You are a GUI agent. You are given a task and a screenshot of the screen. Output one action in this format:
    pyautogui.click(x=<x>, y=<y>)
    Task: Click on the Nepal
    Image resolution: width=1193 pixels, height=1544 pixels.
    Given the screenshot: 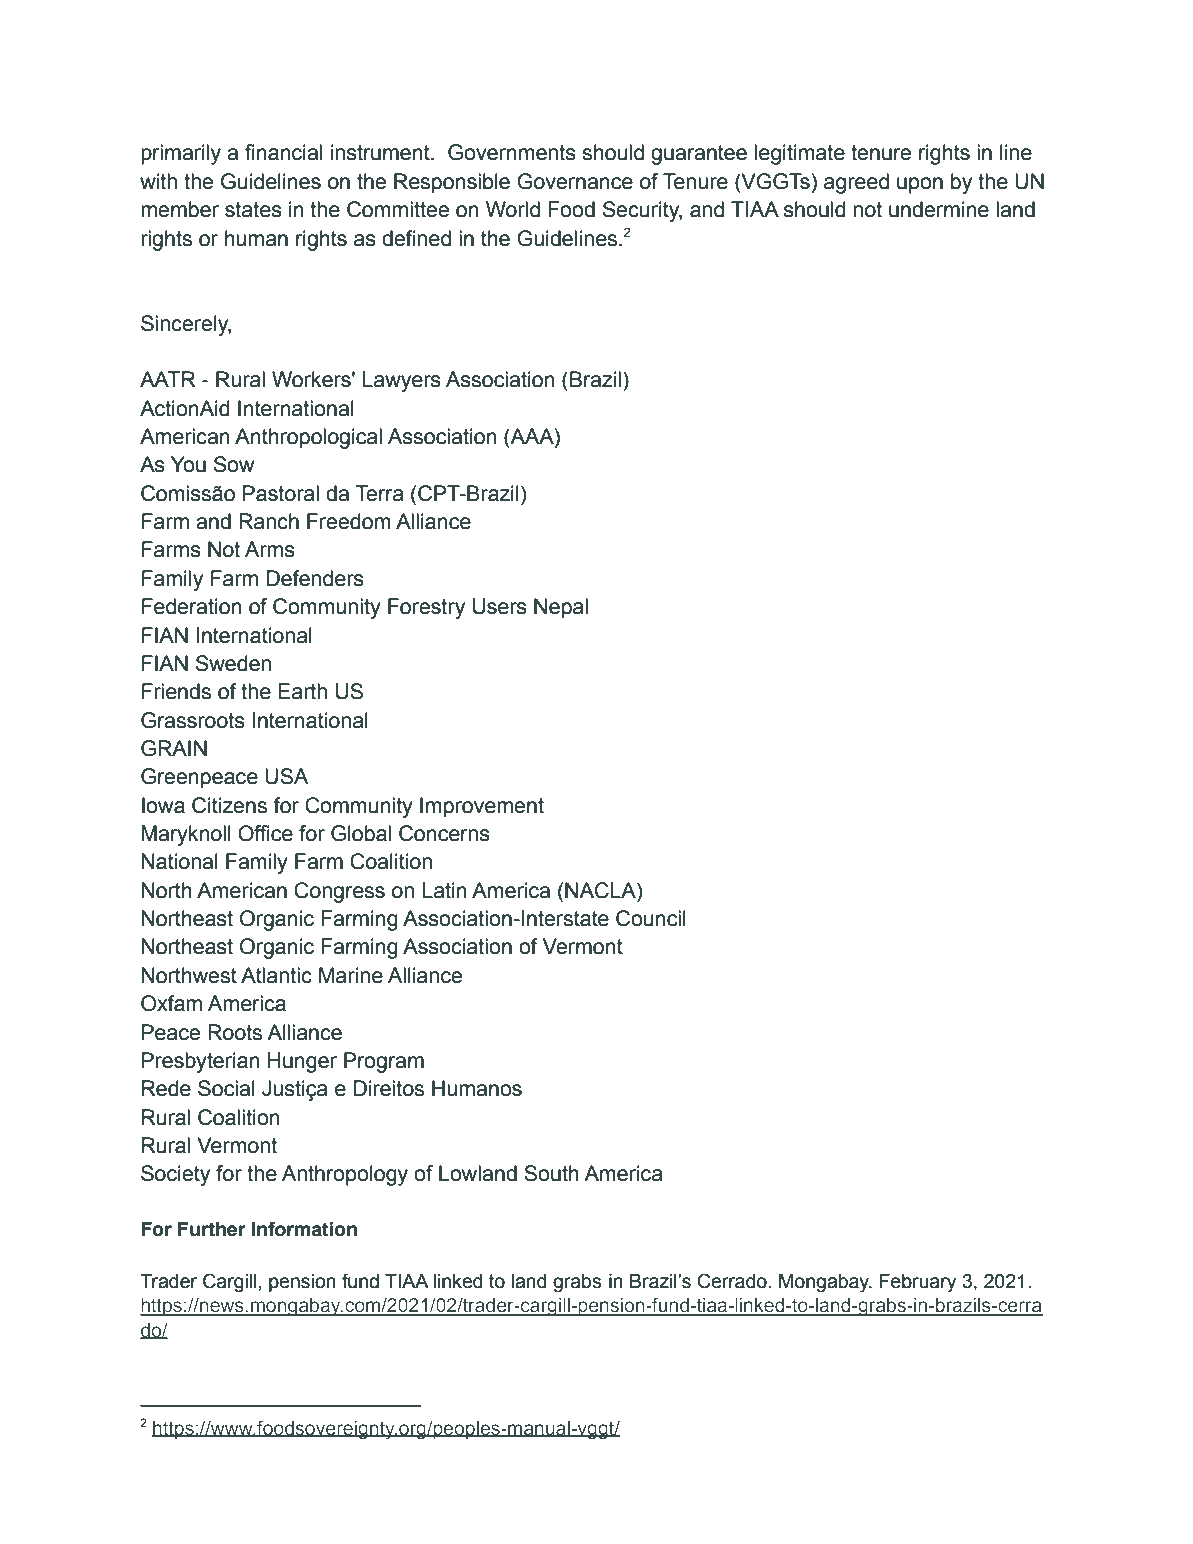 What is the action you would take?
    pyautogui.click(x=561, y=608)
